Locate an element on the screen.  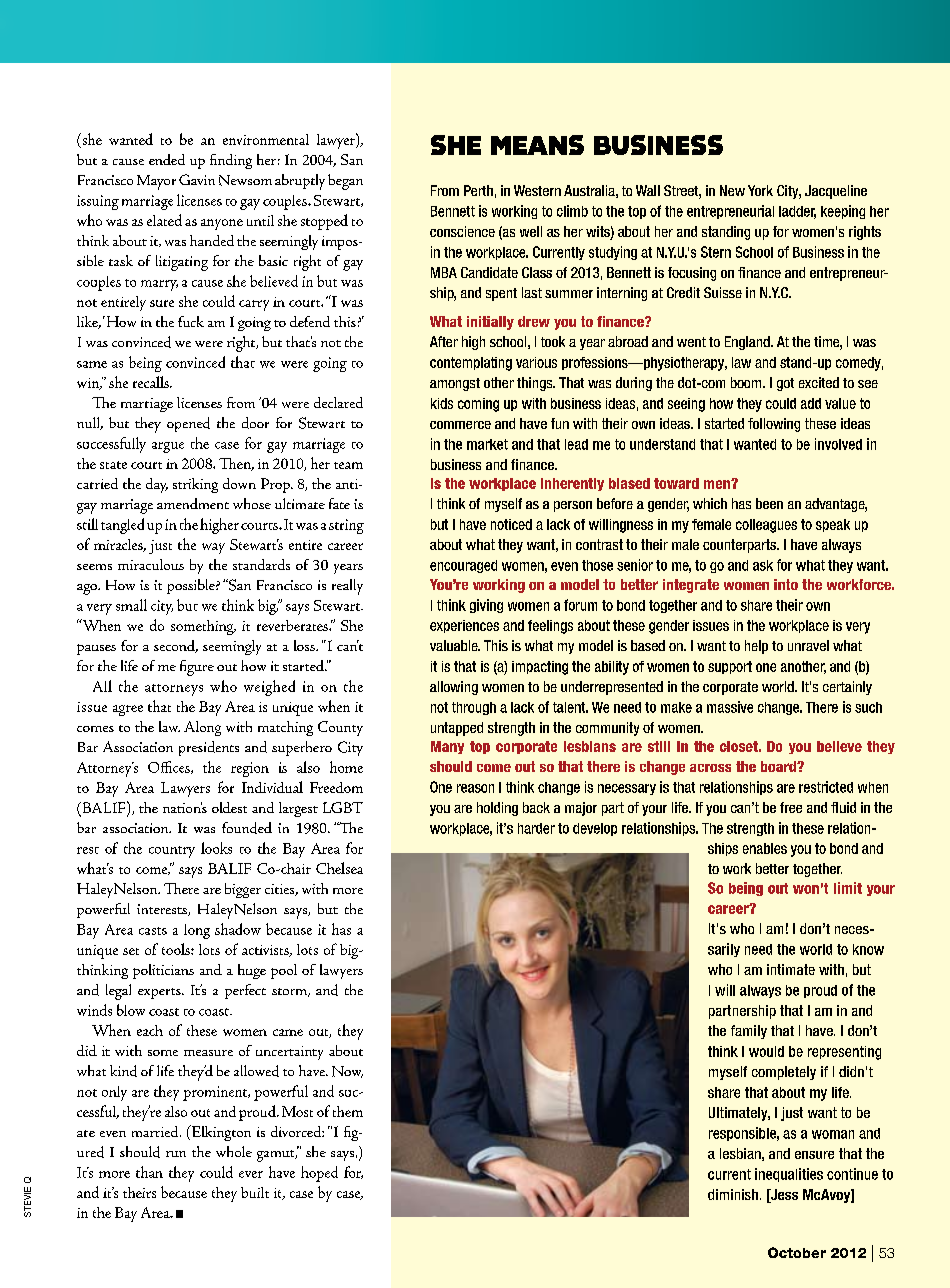
massive is located at coordinates (730, 707).
